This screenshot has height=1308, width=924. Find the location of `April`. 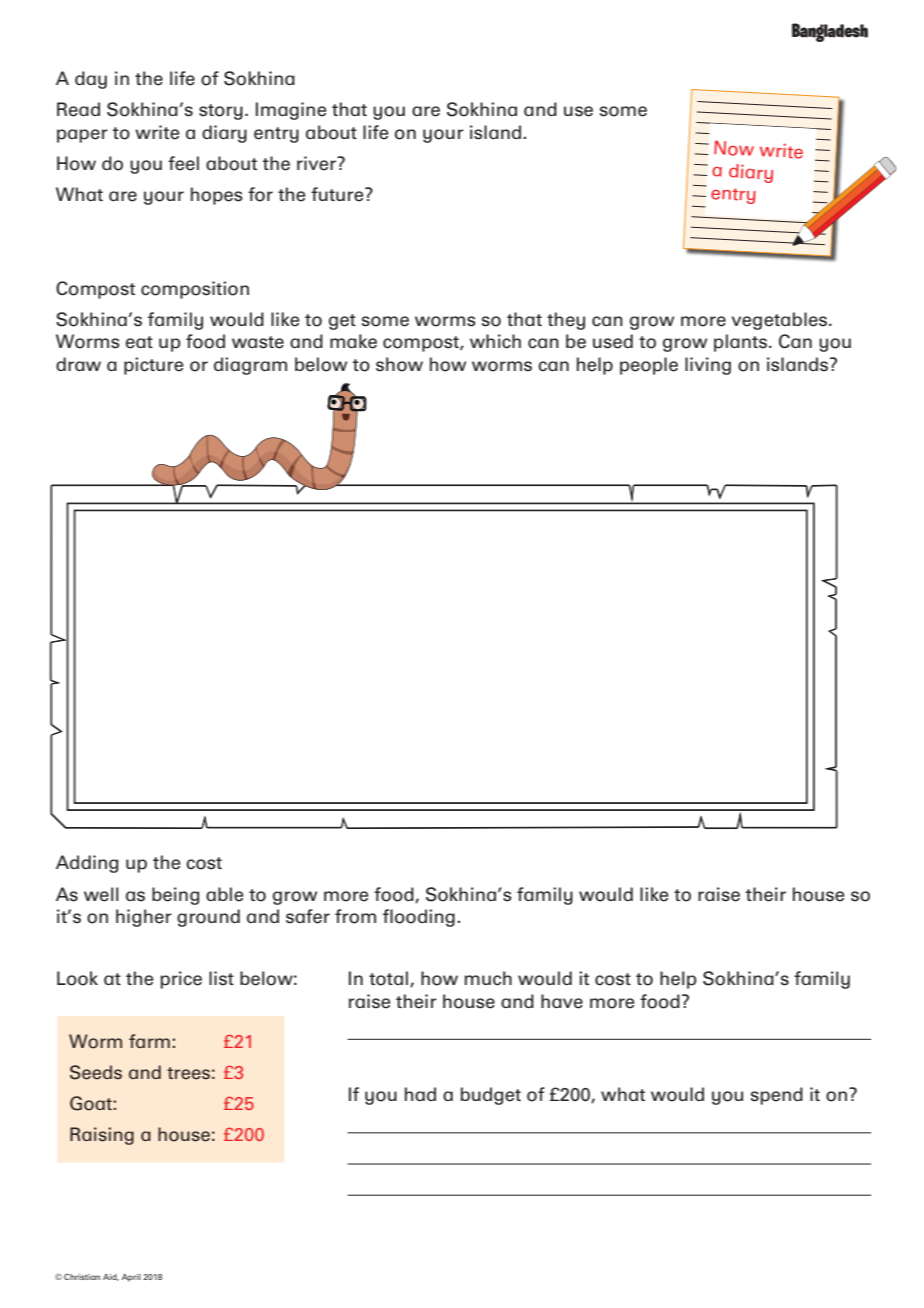

April is located at coordinates (131, 1278).
